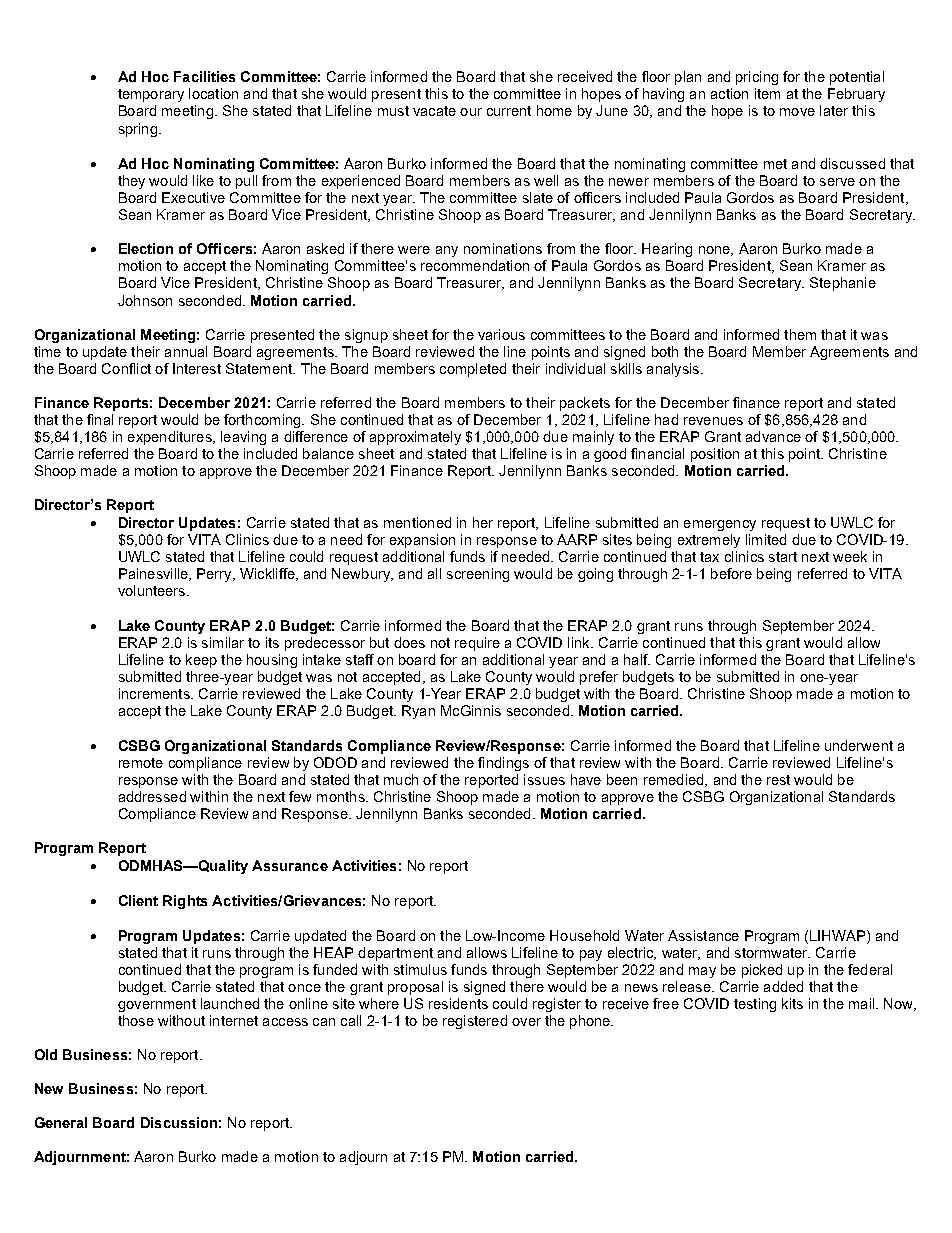 This screenshot has height=1233, width=952. Describe the element at coordinates (141, 763) in the screenshot. I see `remote` at that location.
